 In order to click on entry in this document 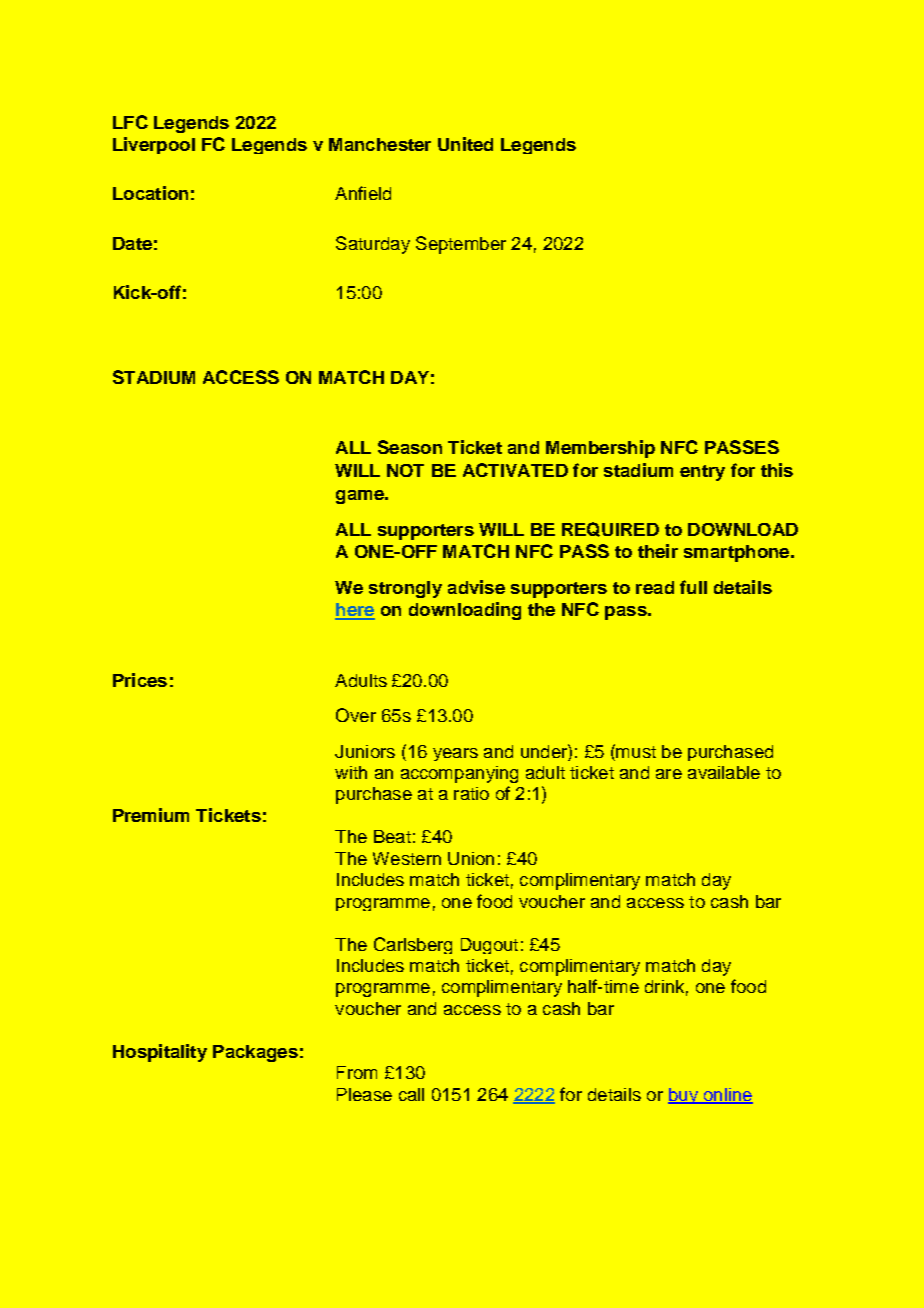, I will do `click(702, 473)`.
